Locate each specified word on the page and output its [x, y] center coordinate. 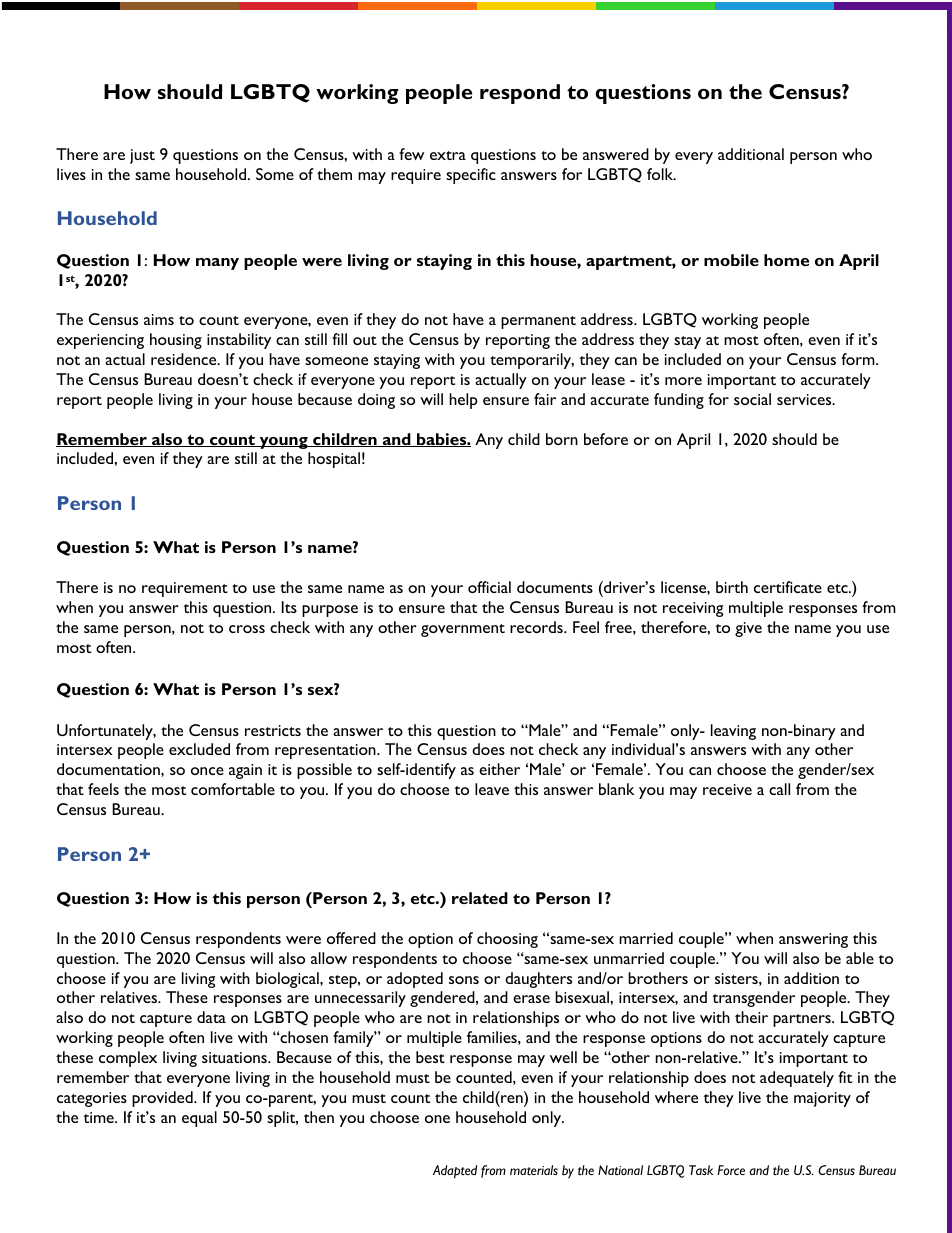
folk [661, 174]
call [779, 789]
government [463, 630]
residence [185, 359]
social [752, 399]
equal [199, 1119]
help [463, 401]
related [480, 898]
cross [247, 629]
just [142, 156]
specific [471, 176]
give [748, 629]
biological [288, 980]
